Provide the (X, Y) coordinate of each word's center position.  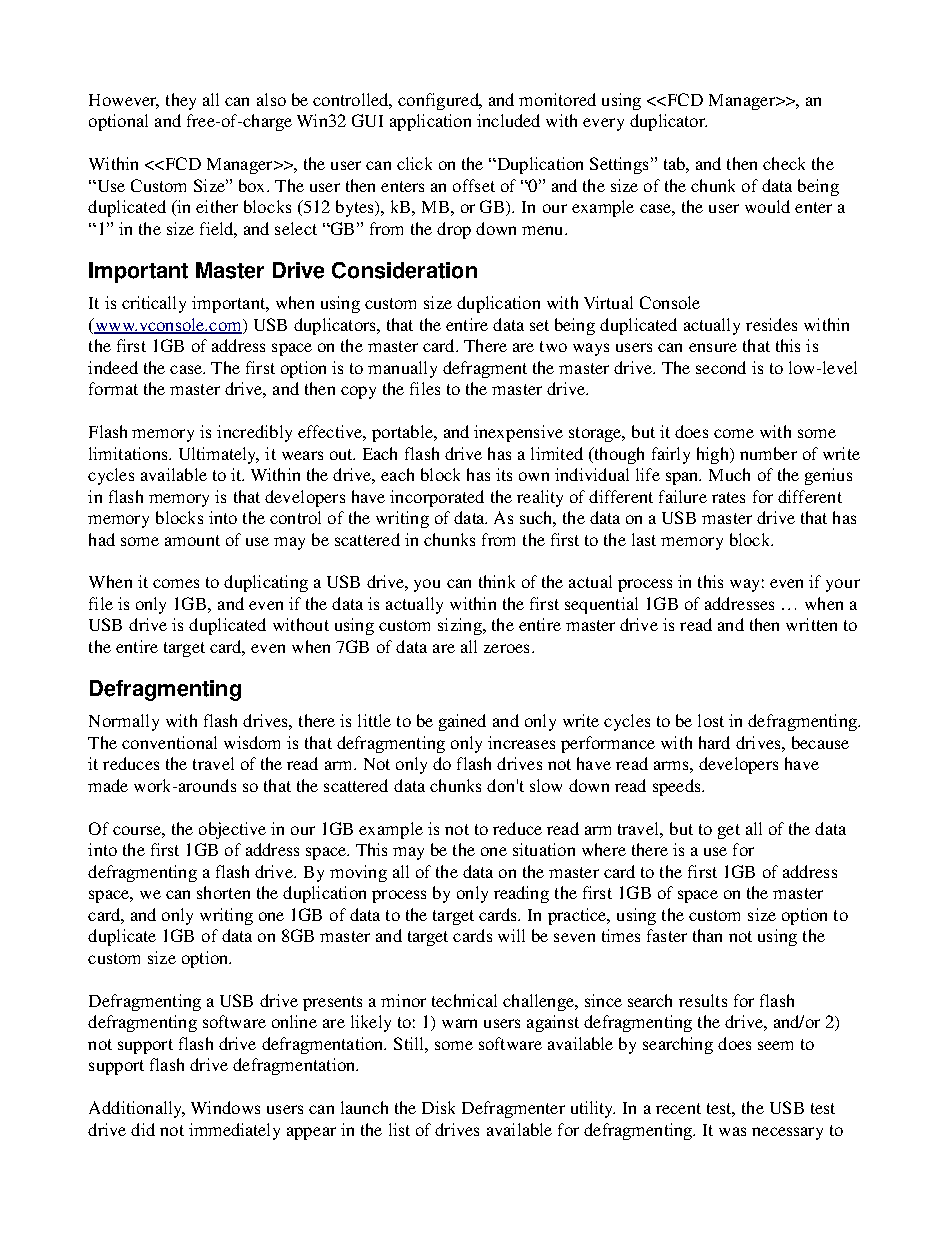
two (553, 346)
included (508, 120)
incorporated (437, 498)
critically (154, 304)
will (511, 935)
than (707, 935)
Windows (225, 1107)
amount (192, 540)
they (181, 101)
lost (711, 720)
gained (462, 722)
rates (728, 497)
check (784, 163)
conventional (169, 742)
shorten (223, 892)
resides (771, 324)
